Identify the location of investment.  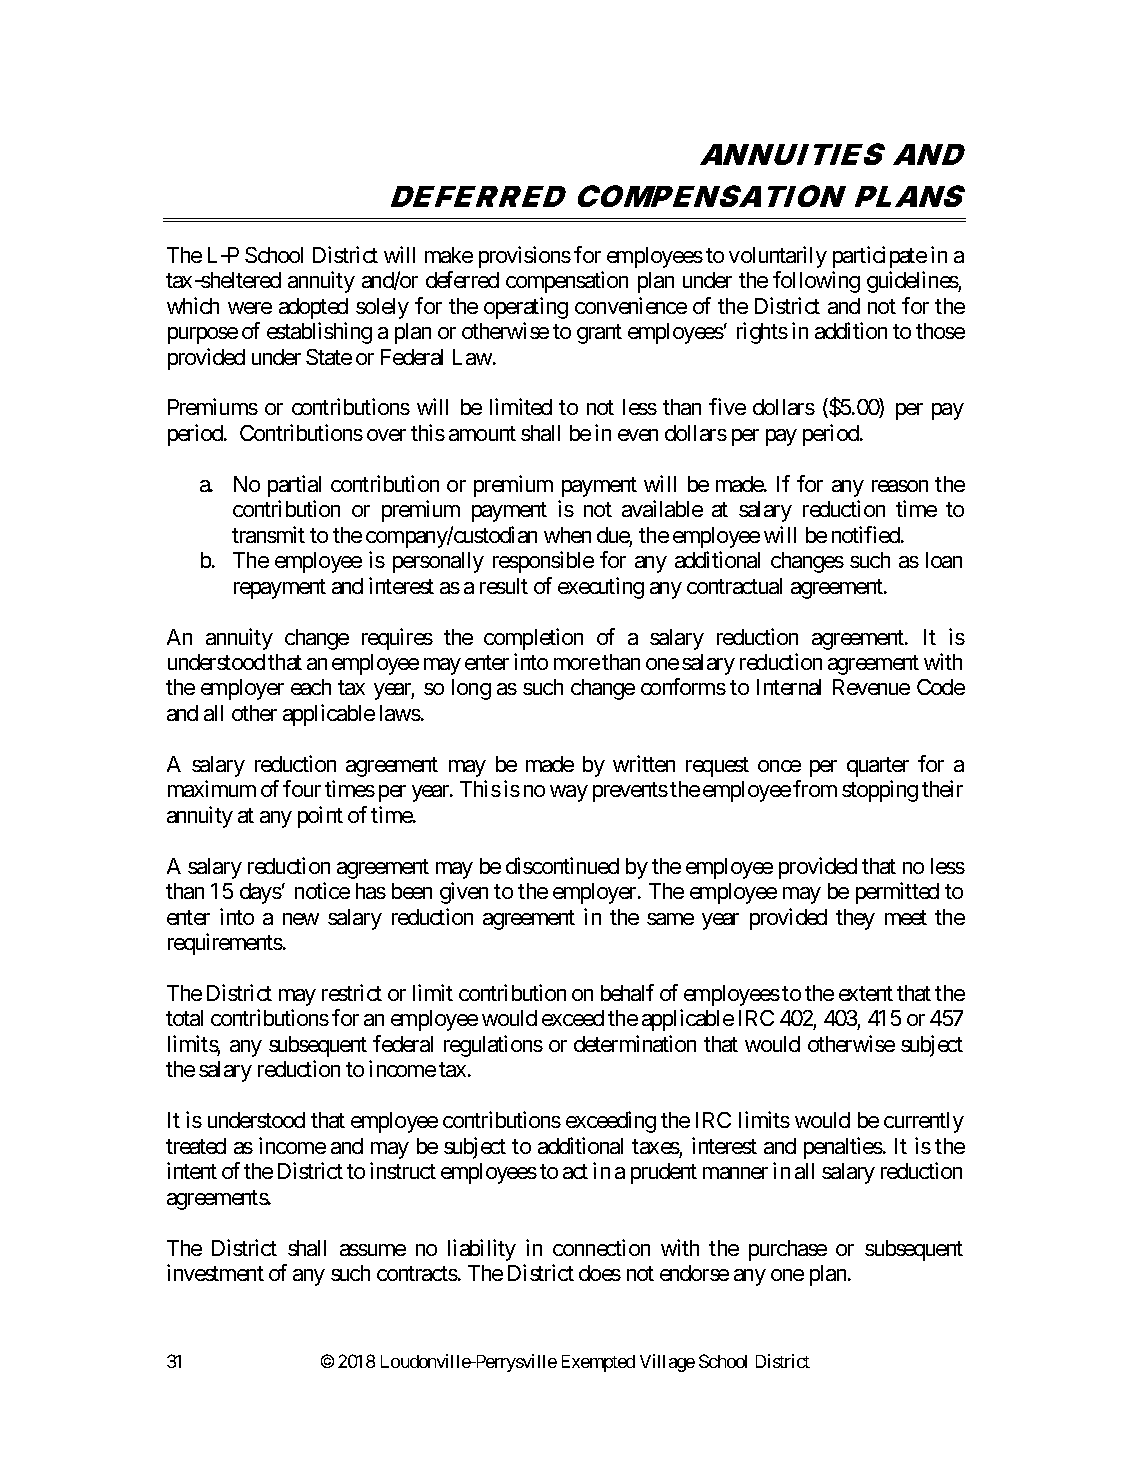
(215, 1272).
